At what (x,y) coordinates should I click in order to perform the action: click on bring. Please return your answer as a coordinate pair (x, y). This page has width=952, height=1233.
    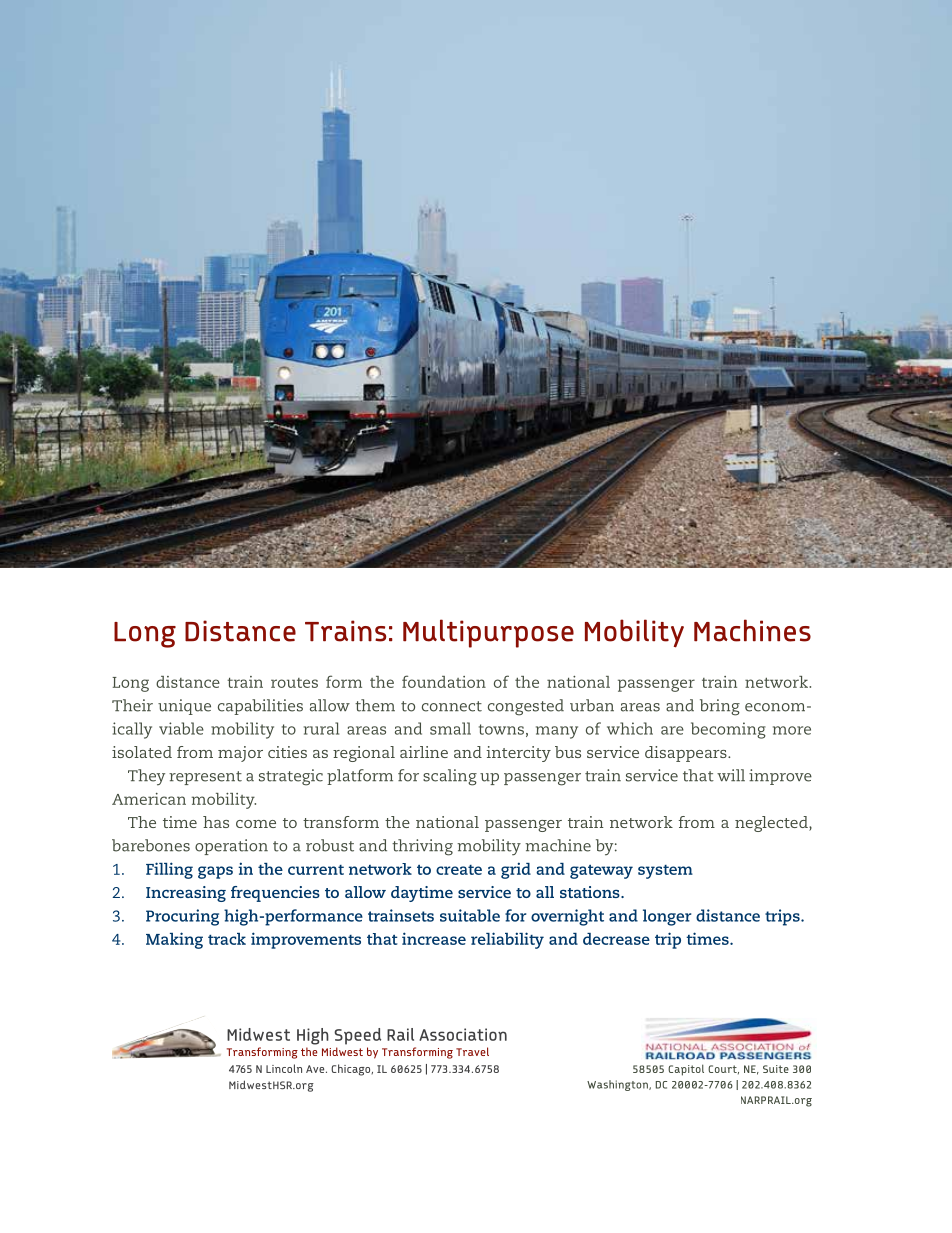
    Looking at the image, I should click on (720, 707).
